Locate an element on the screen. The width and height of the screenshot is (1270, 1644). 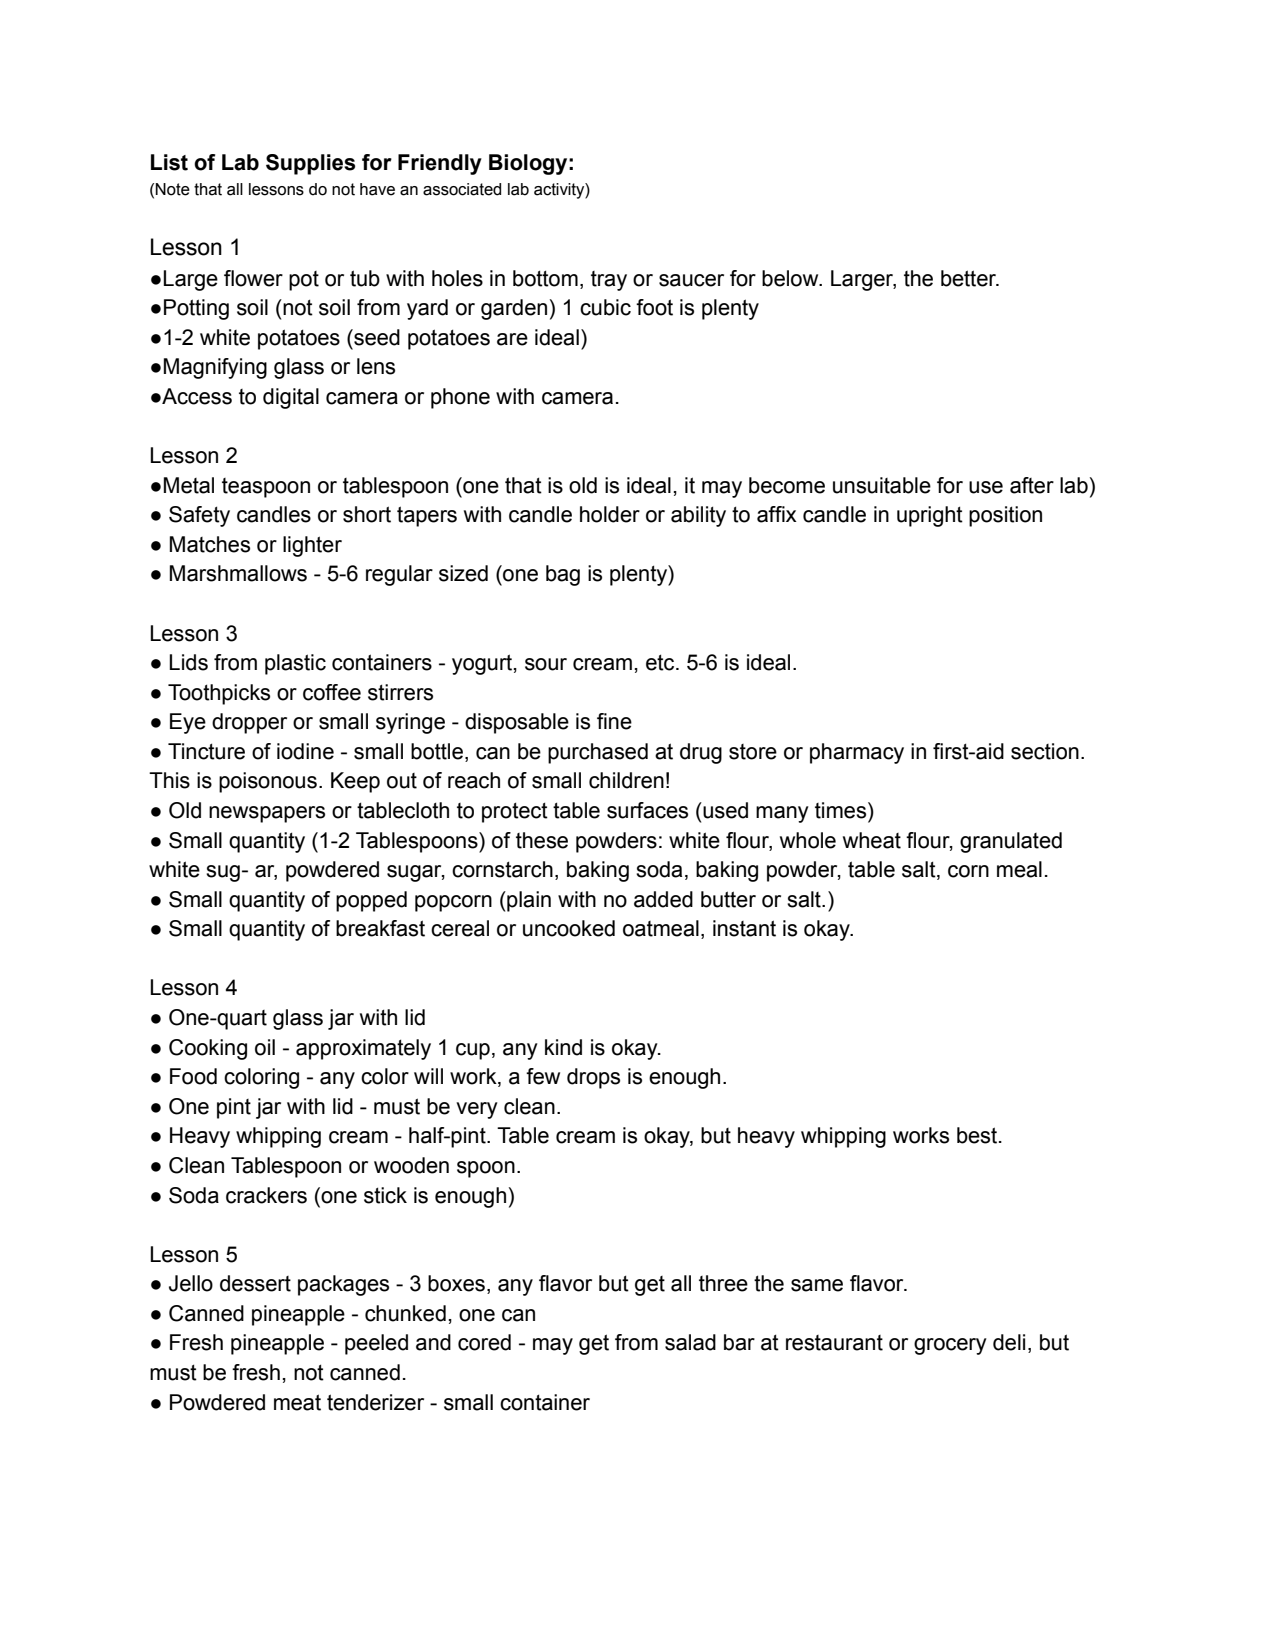
poisonous is located at coordinates (268, 782).
